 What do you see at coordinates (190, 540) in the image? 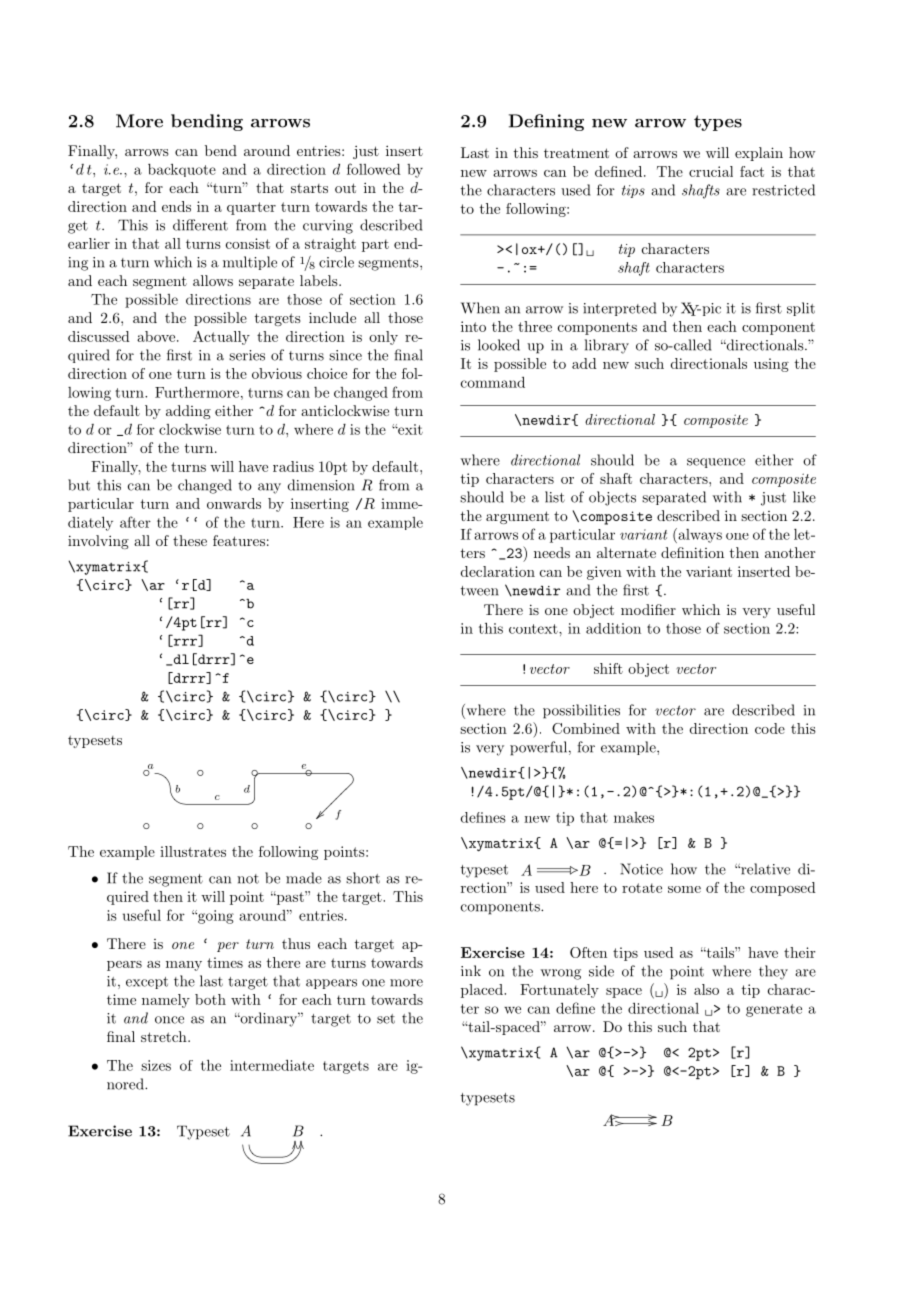
I see `these` at bounding box center [190, 540].
